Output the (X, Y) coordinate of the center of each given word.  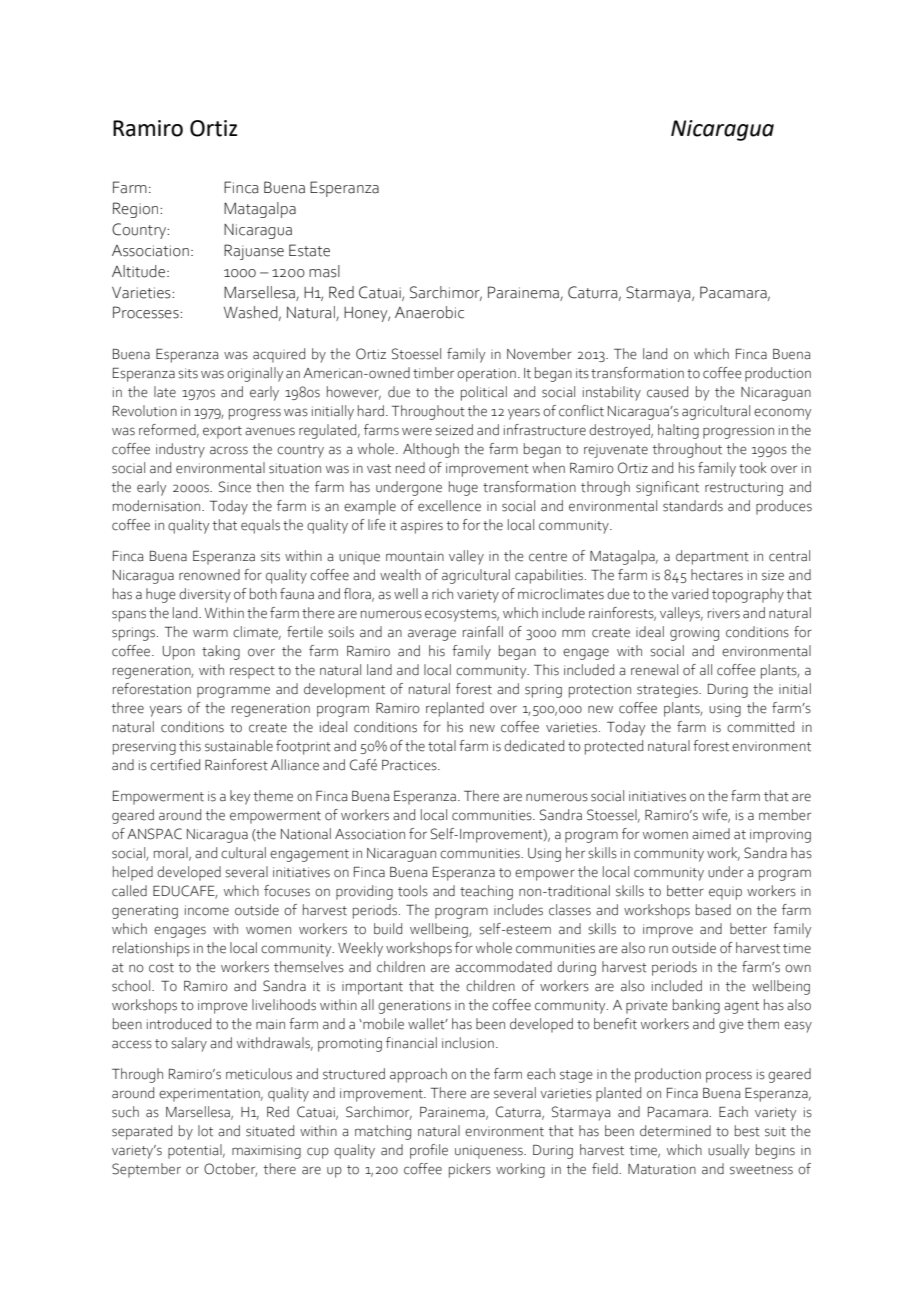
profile (429, 1151)
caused (667, 392)
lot (205, 1131)
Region (137, 210)
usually (728, 1151)
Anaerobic (429, 312)
